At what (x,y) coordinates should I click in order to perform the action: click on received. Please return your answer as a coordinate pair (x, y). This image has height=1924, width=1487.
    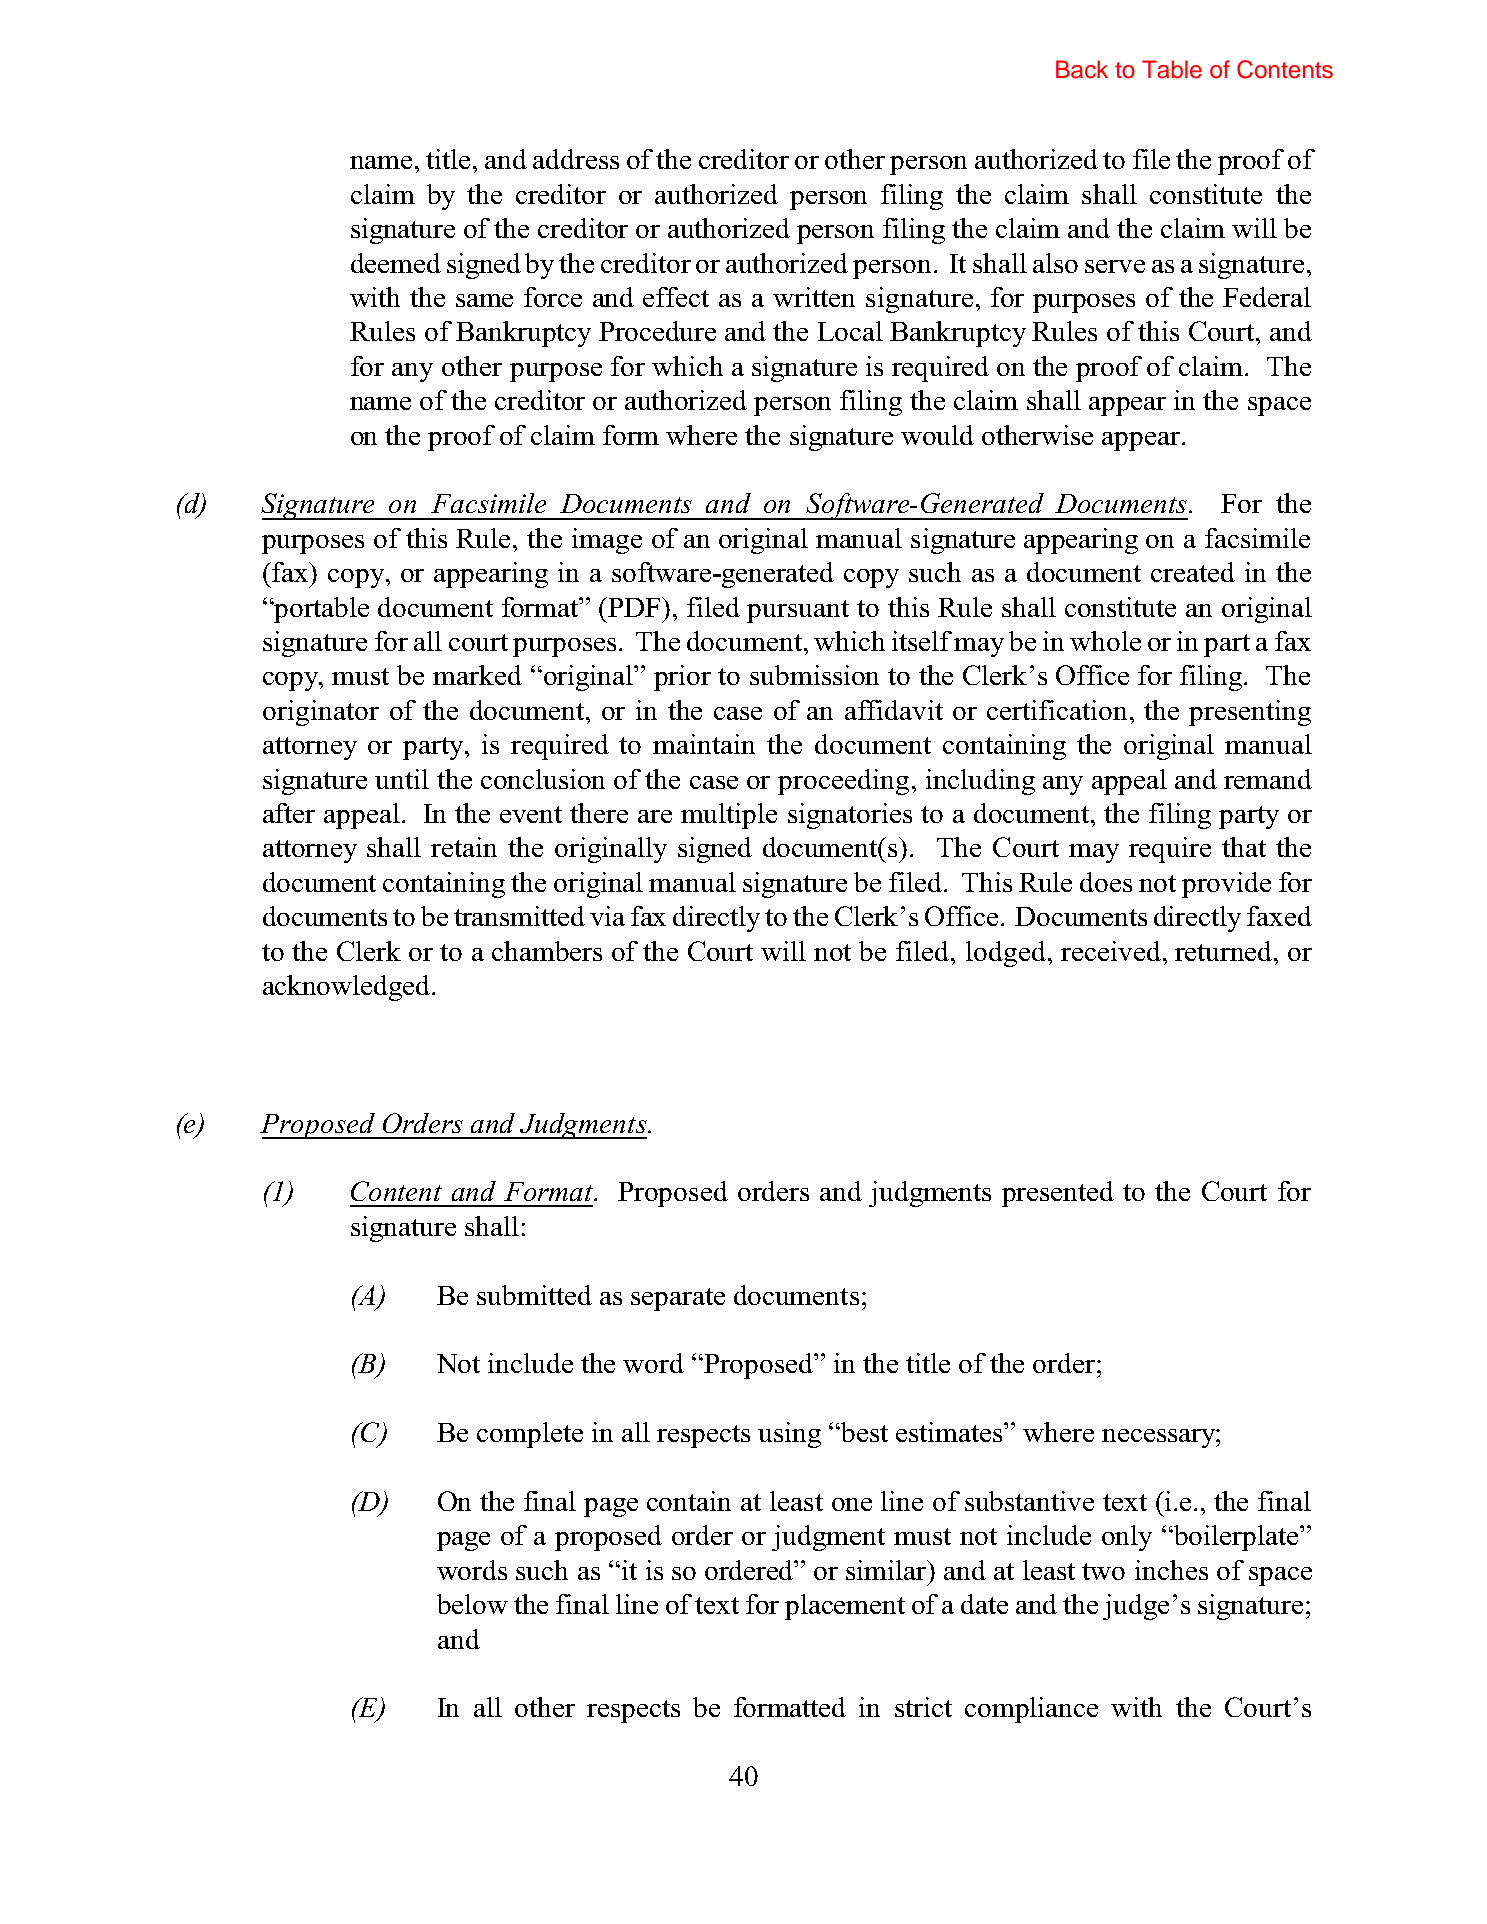
    Looking at the image, I should click on (1111, 951).
